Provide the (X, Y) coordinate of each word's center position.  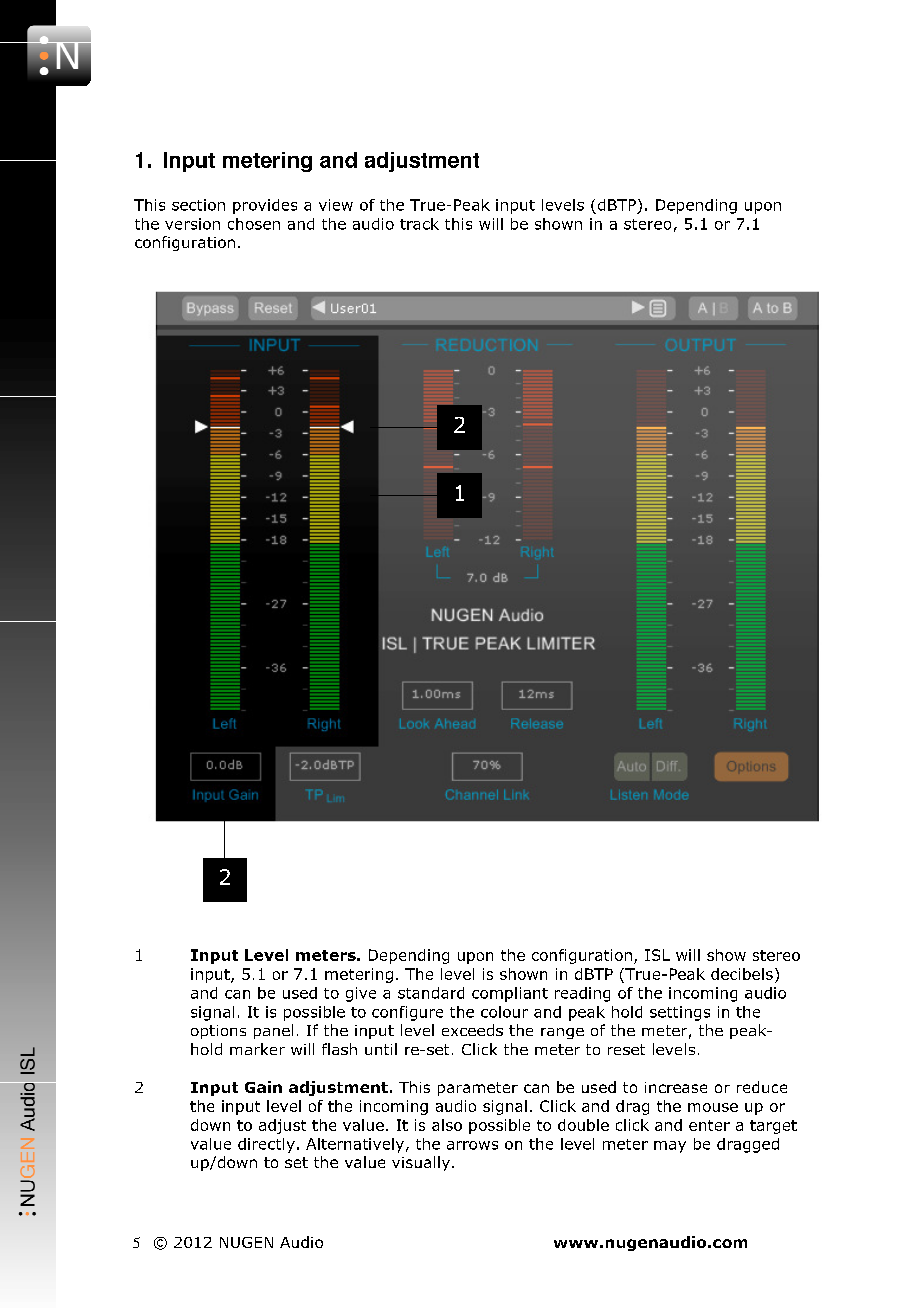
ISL (657, 955)
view (336, 205)
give (361, 994)
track (419, 224)
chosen (254, 224)
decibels (742, 974)
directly (266, 1145)
